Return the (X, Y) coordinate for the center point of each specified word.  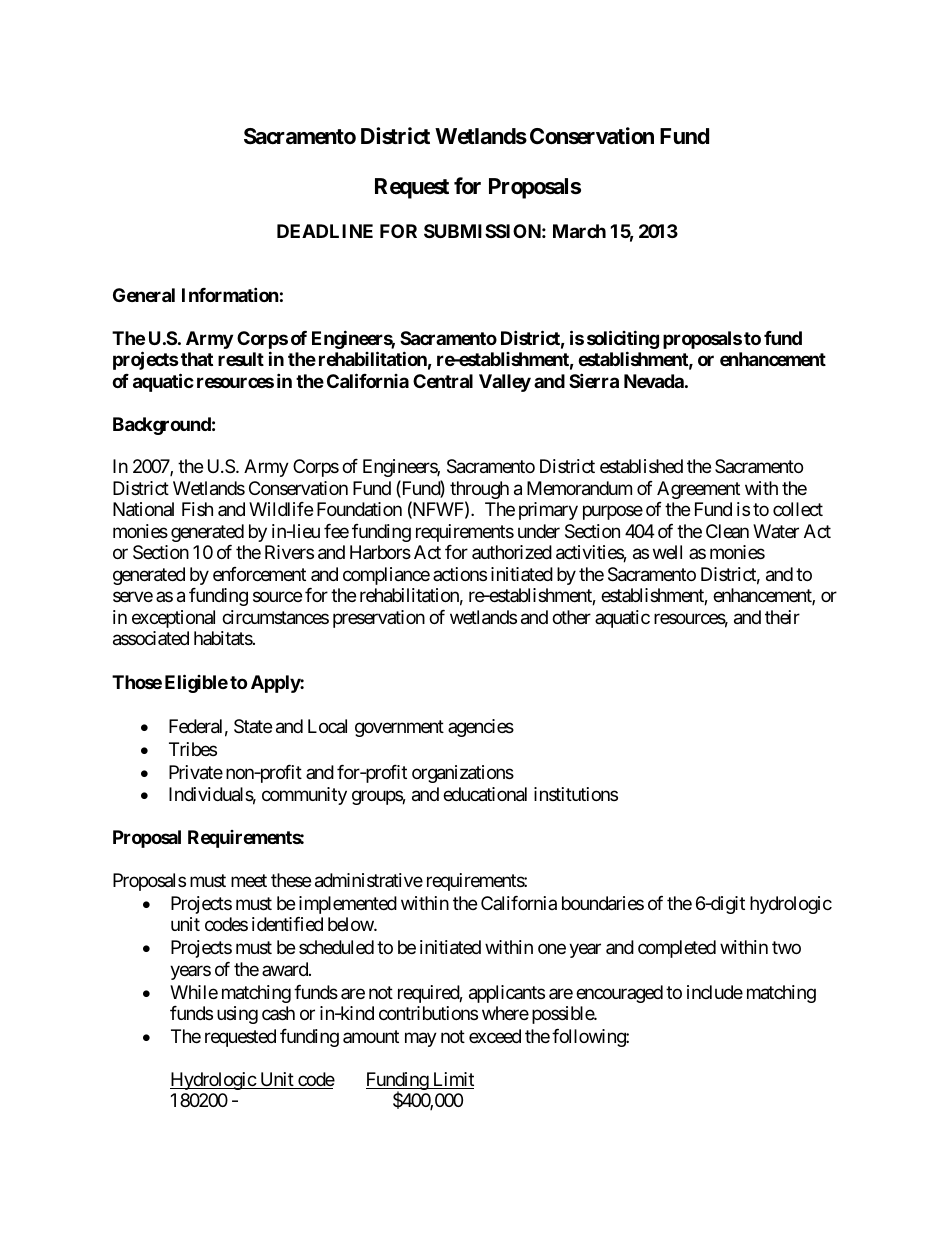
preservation (379, 619)
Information (230, 294)
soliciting (623, 341)
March (579, 231)
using (237, 1015)
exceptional (173, 619)
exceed (495, 1036)
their (782, 617)
